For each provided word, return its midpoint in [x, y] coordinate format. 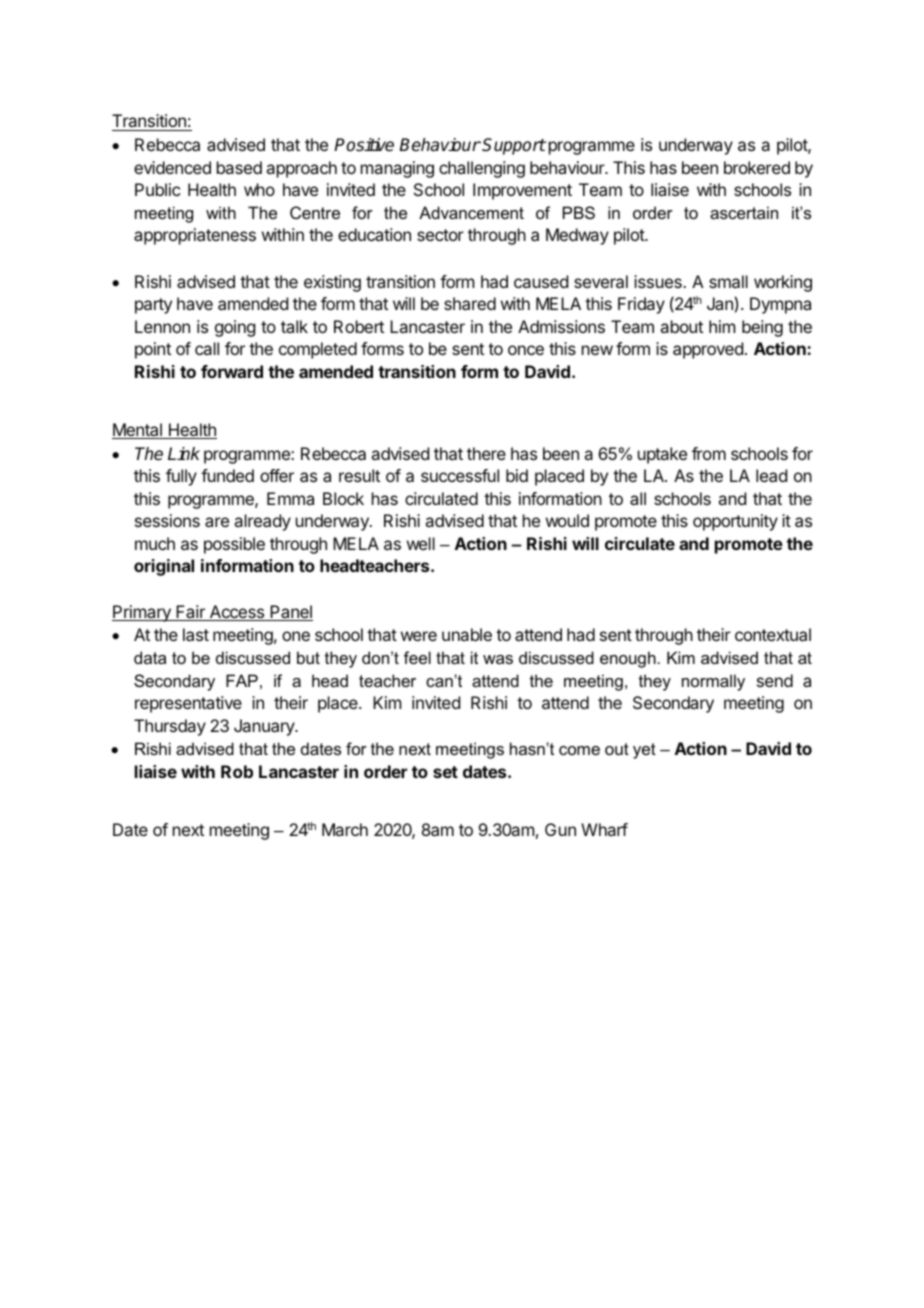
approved [708, 350]
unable [467, 634]
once [526, 350]
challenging [482, 169]
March [345, 829]
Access [236, 613]
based [239, 167]
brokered [757, 167]
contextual [773, 634]
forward [232, 371]
